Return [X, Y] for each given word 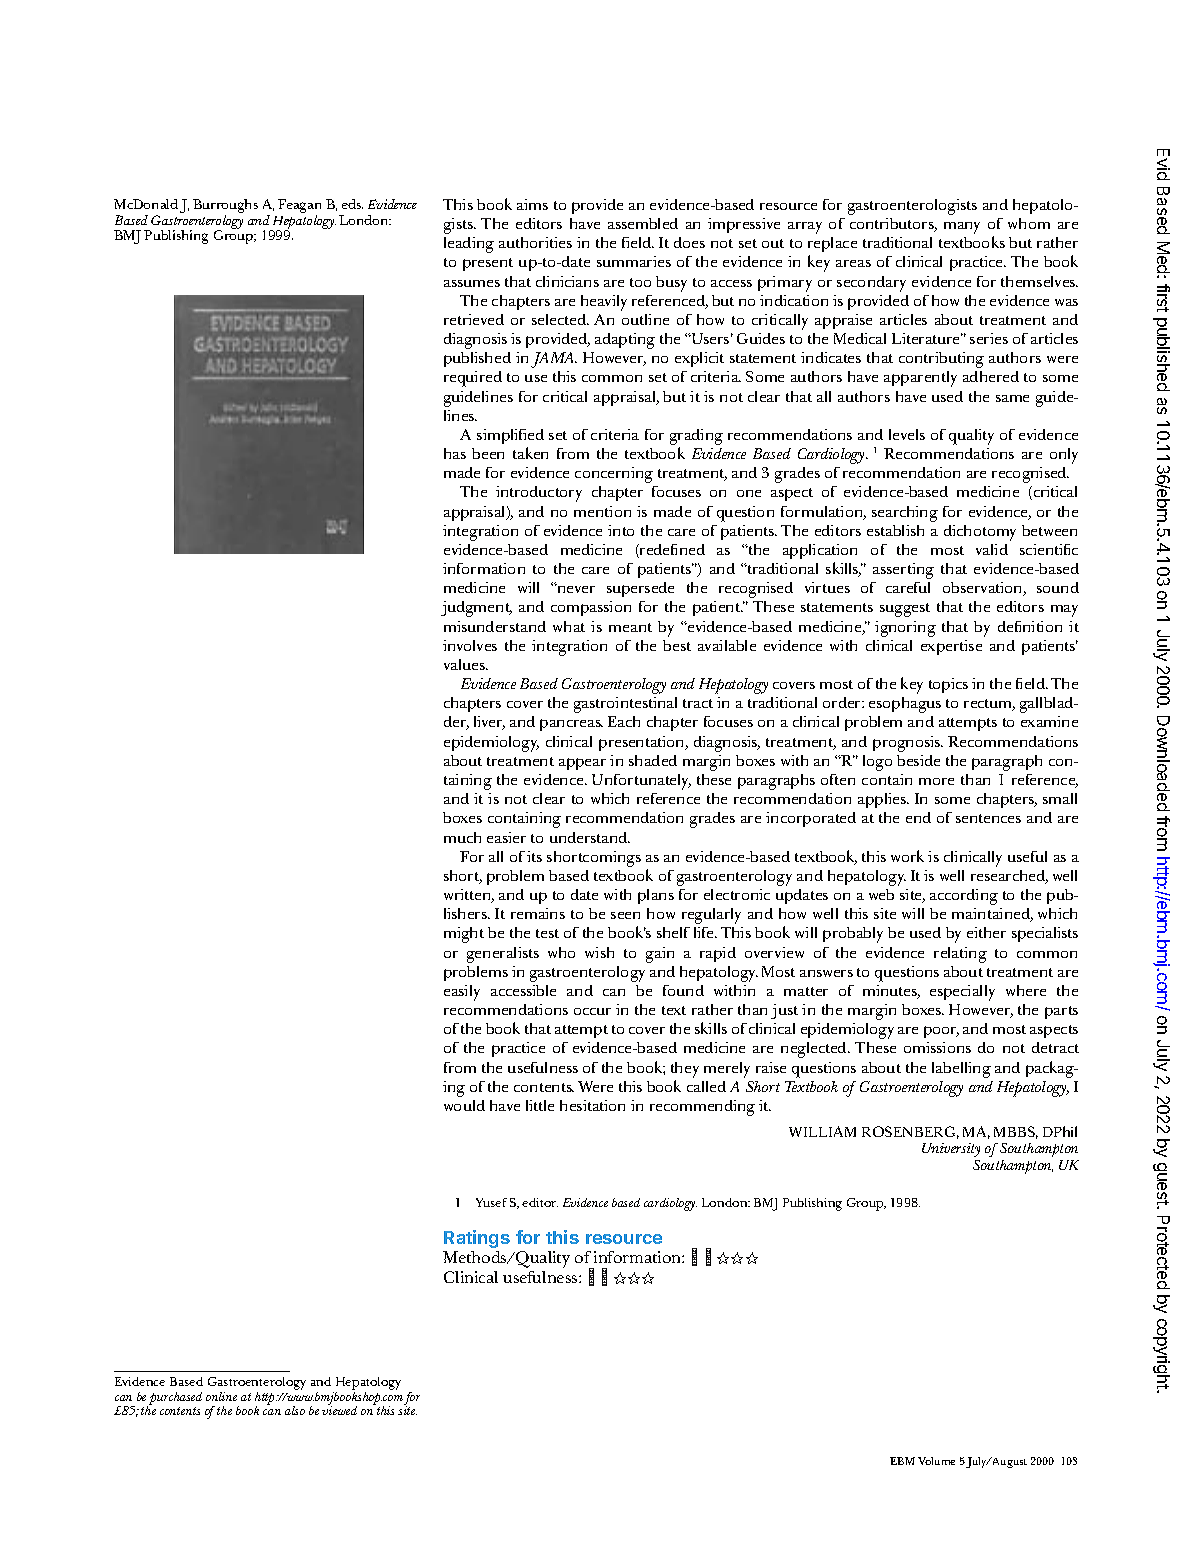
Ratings [477, 1239]
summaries [634, 261]
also [295, 1410]
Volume [936, 1461]
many [962, 228]
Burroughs [225, 207]
